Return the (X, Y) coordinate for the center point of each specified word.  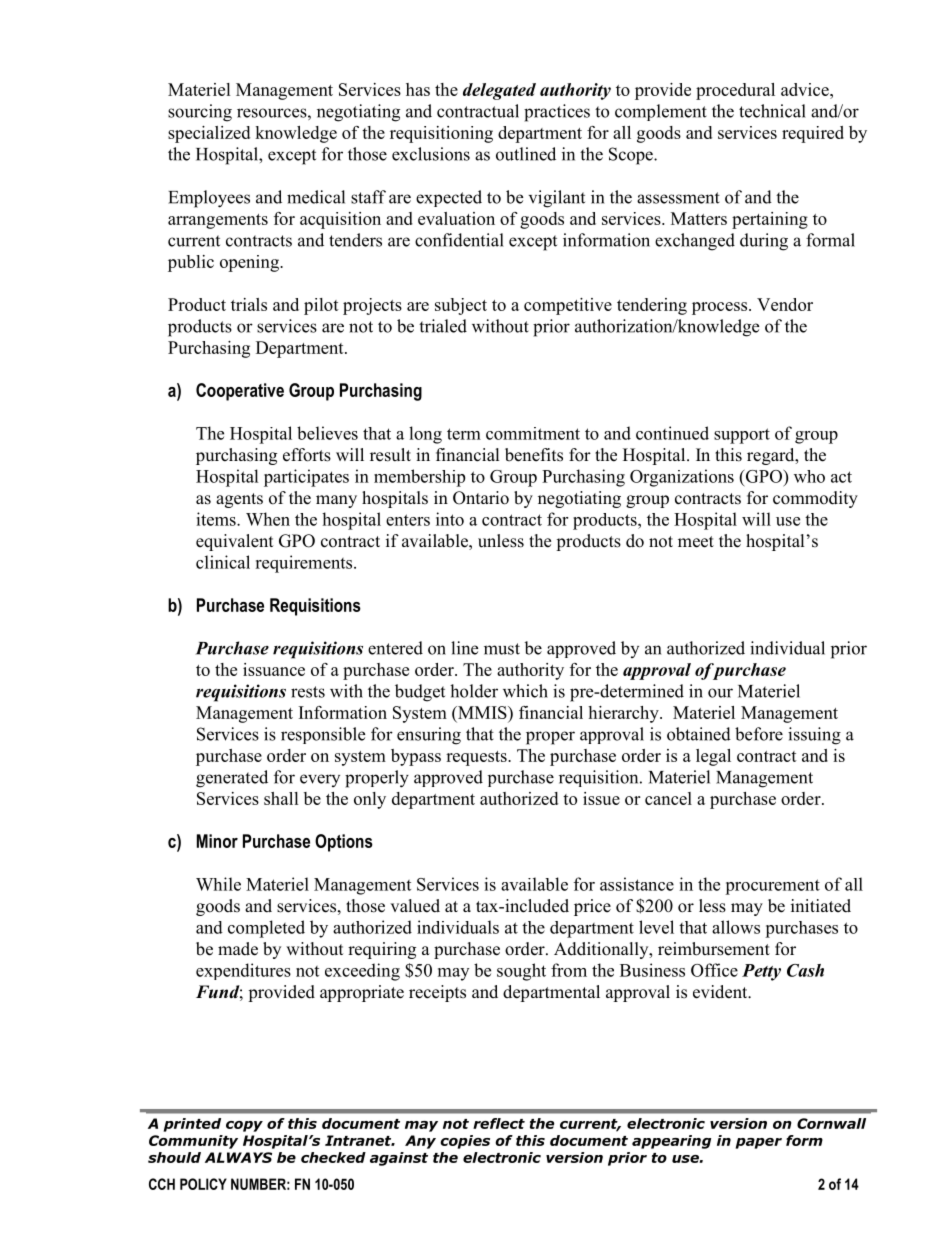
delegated (499, 91)
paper (759, 1143)
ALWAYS (238, 1157)
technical (772, 111)
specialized (209, 134)
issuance (274, 669)
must (502, 649)
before (759, 734)
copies (465, 1142)
